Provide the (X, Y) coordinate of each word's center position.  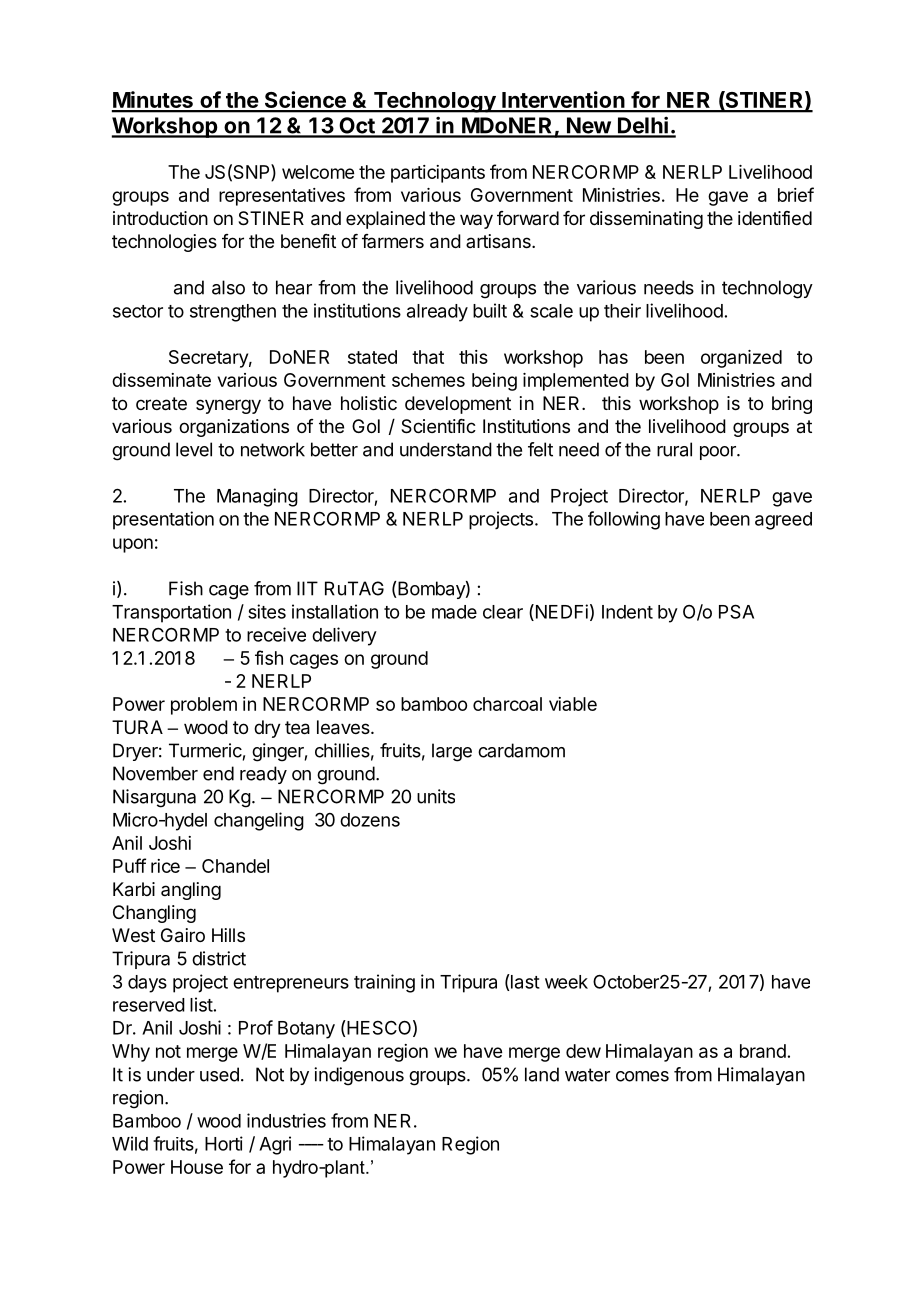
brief (796, 194)
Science (305, 101)
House (197, 1167)
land (542, 1074)
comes (642, 1076)
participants (438, 174)
